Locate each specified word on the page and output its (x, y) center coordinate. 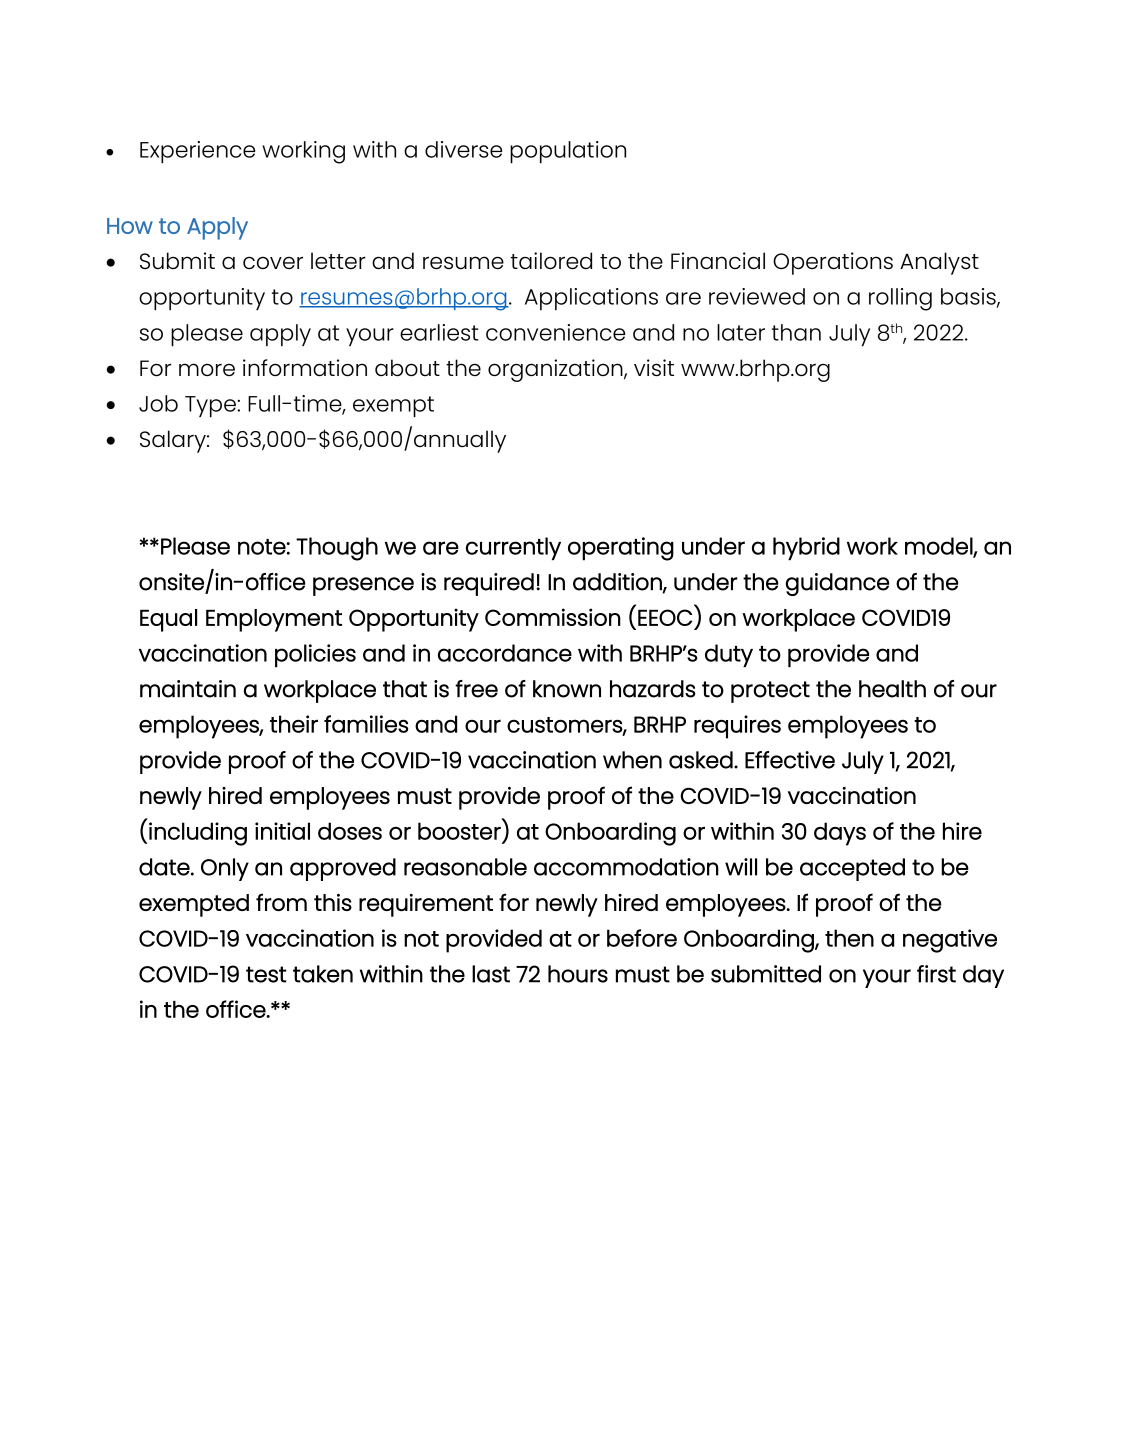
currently (513, 548)
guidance (837, 584)
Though (337, 549)
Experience (197, 152)
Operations (833, 263)
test (266, 974)
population (568, 152)
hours (578, 974)
